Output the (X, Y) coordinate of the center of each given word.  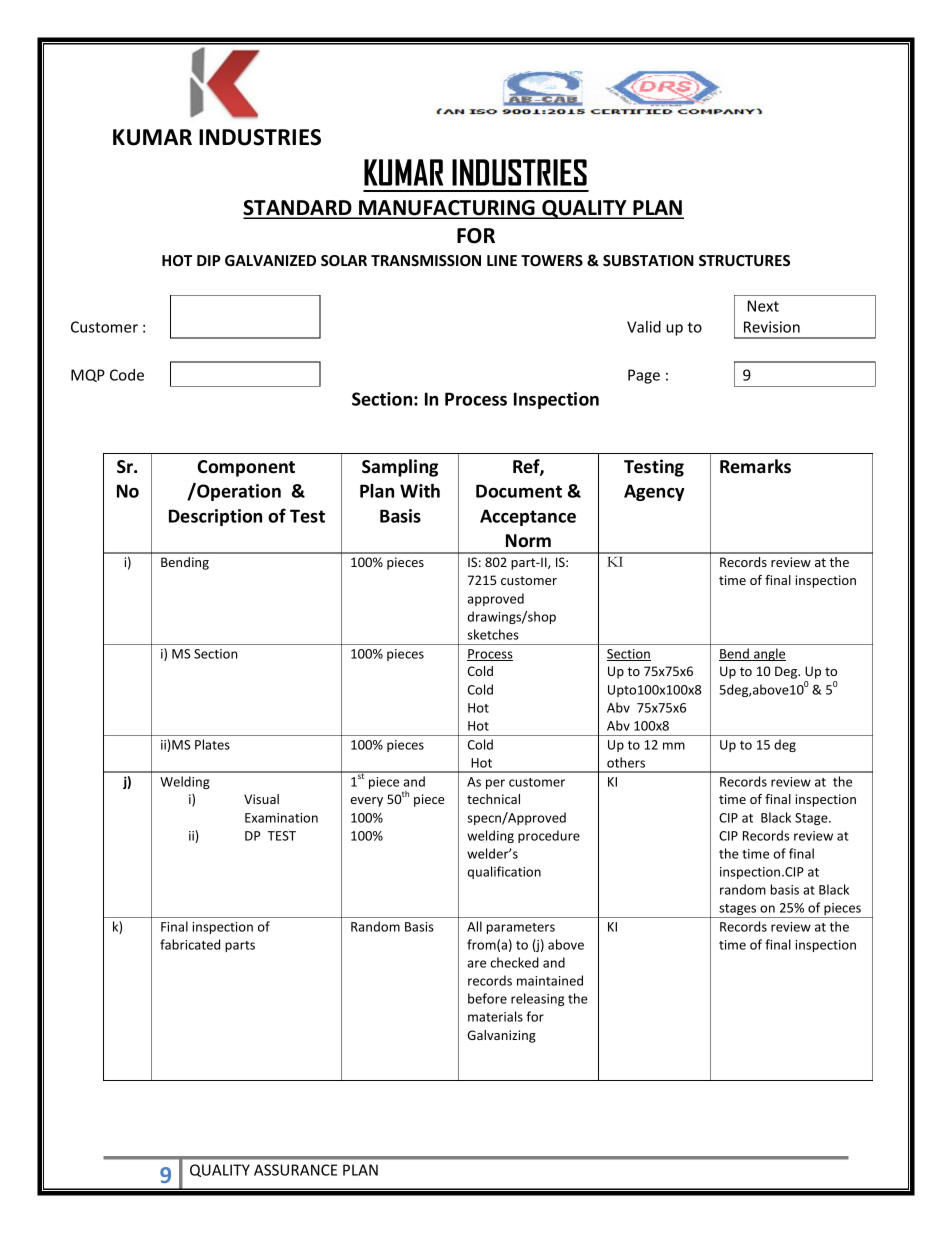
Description (215, 517)
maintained (550, 980)
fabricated (190, 944)
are (477, 964)
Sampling (400, 468)
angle (769, 654)
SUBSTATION (648, 260)
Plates (212, 744)
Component (246, 468)
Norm (528, 541)
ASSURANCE (295, 1170)
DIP (209, 260)
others (626, 762)
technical (493, 799)
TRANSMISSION (426, 260)
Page (644, 376)
